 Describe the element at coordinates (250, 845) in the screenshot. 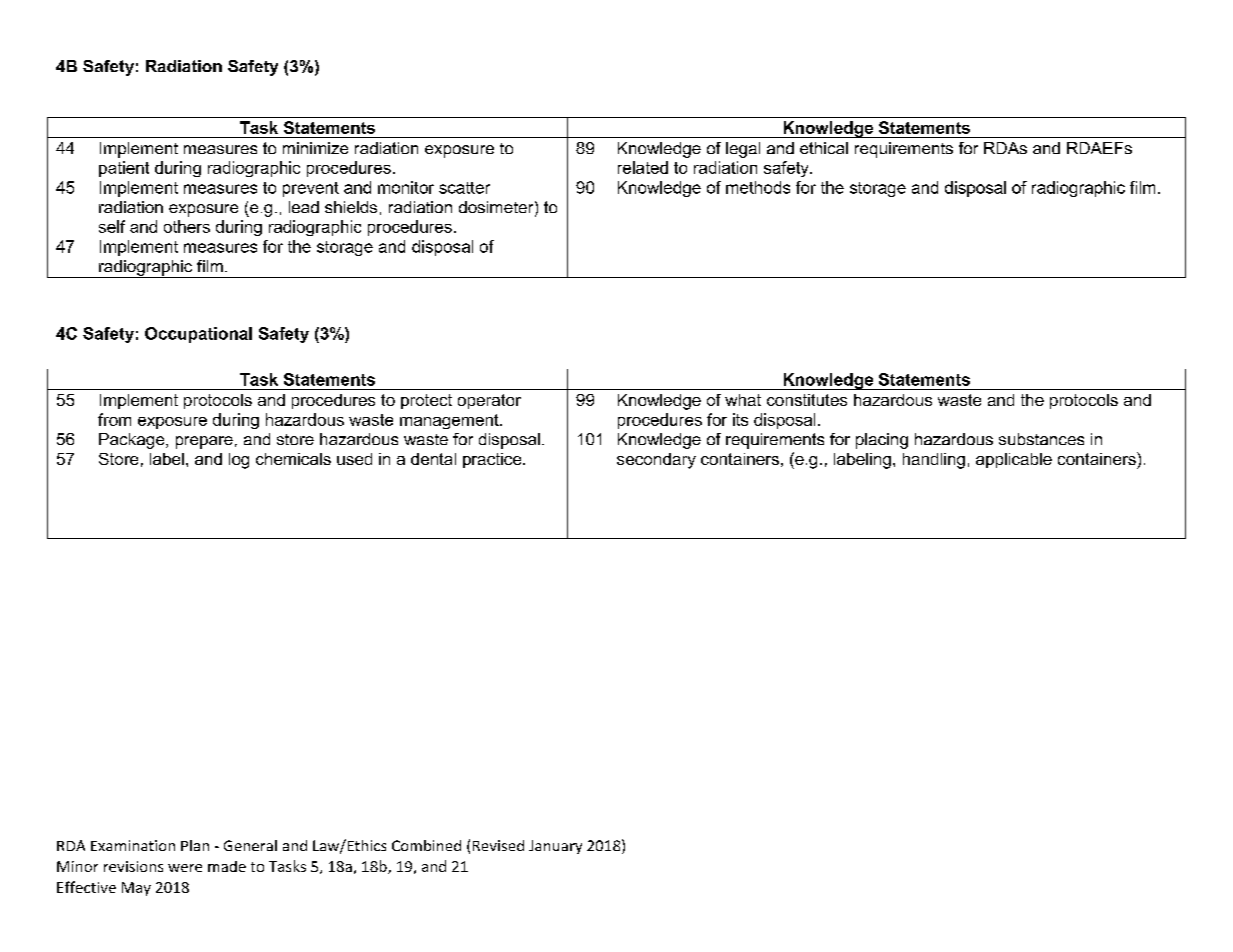

I see `General` at that location.
